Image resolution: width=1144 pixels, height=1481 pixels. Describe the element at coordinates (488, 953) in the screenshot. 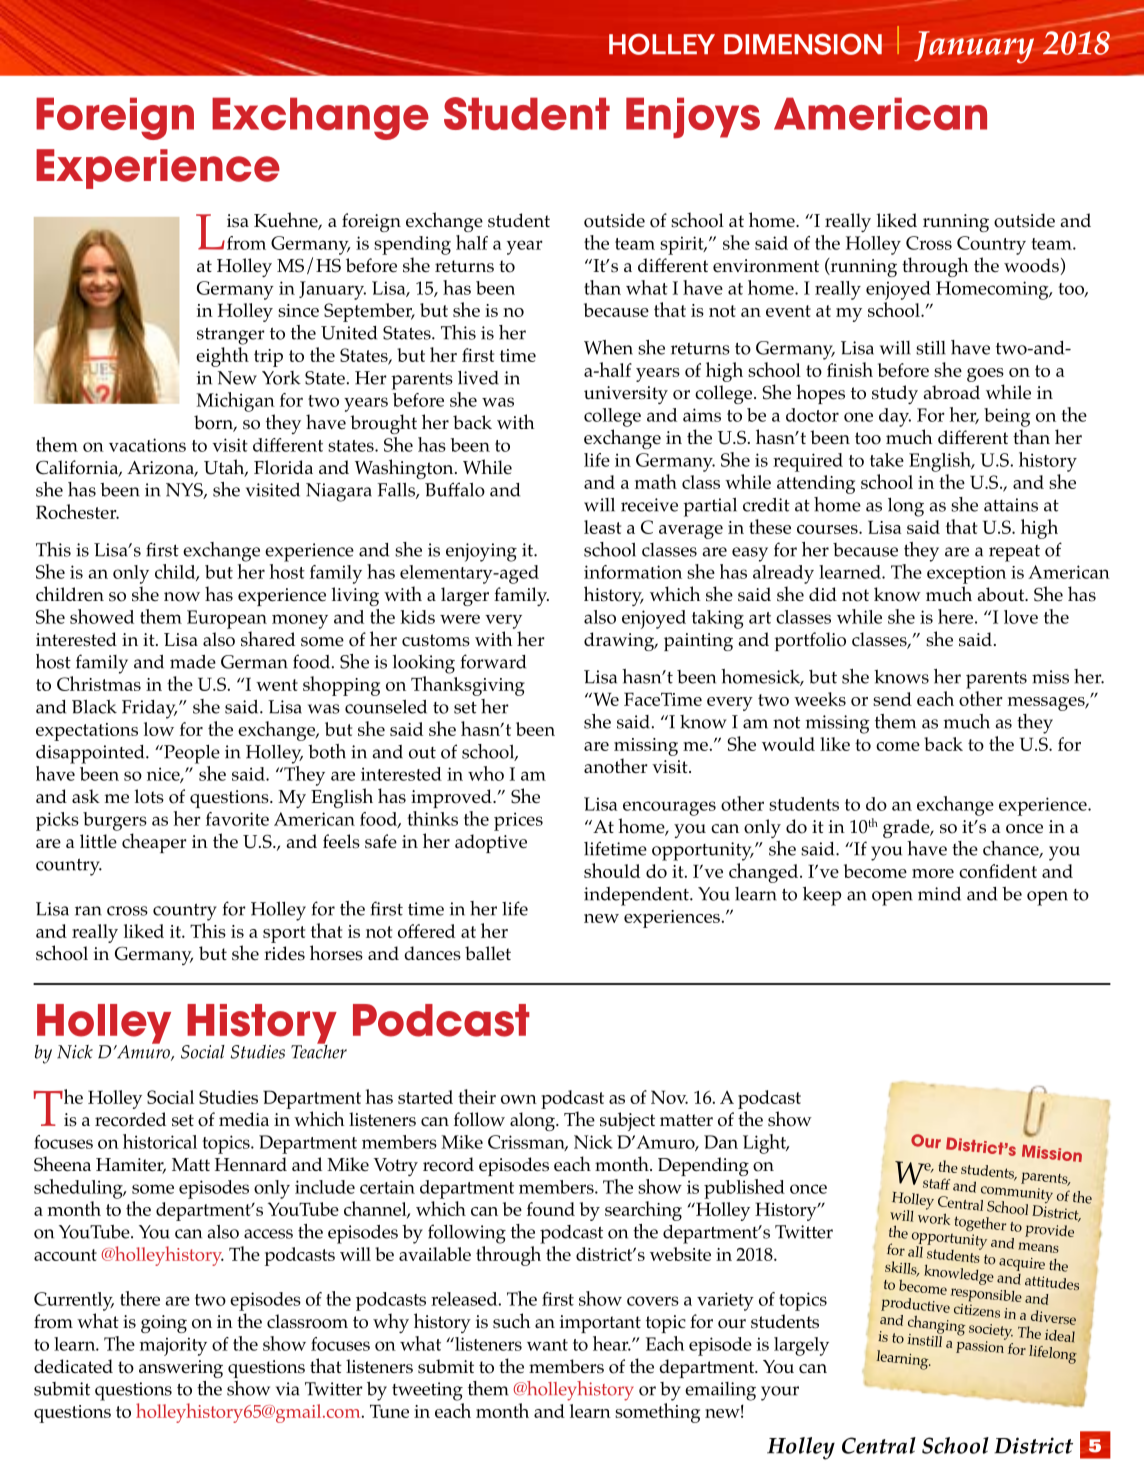

I see `ballet` at that location.
